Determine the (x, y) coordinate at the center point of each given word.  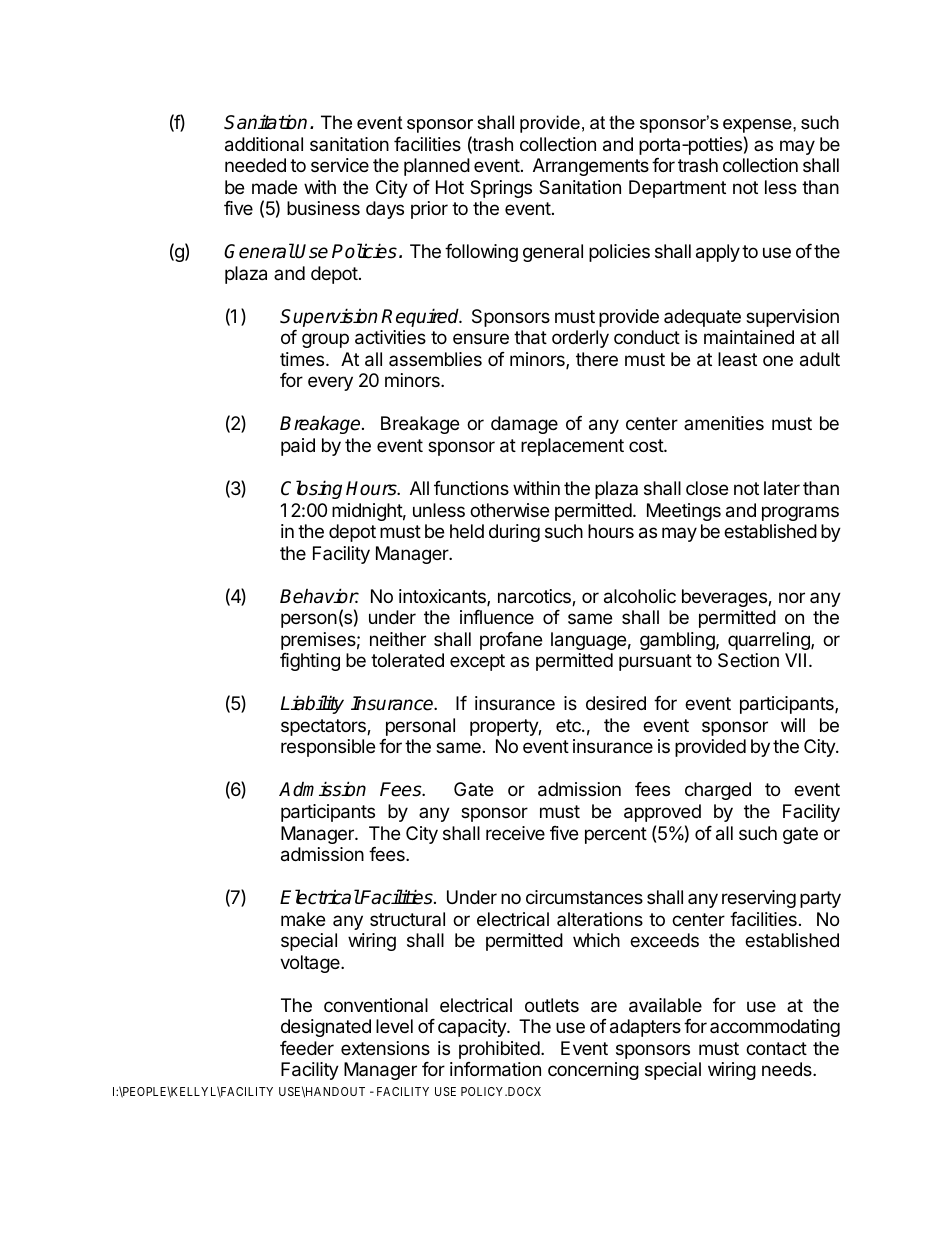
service (340, 165)
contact (776, 1049)
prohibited (499, 1050)
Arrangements (591, 167)
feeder (307, 1048)
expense (758, 126)
